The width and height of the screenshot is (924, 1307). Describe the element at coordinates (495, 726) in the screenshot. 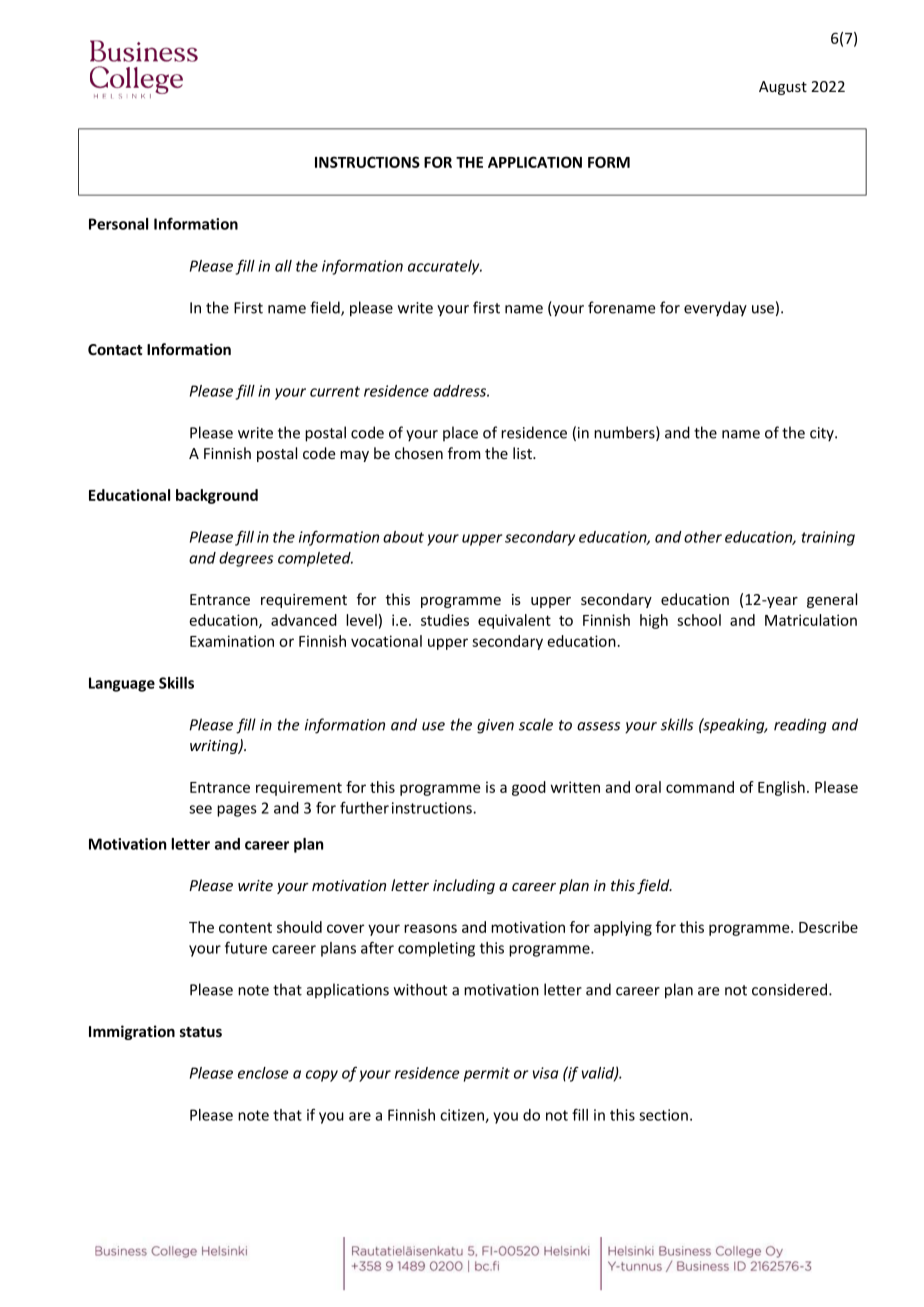

I see `given` at that location.
